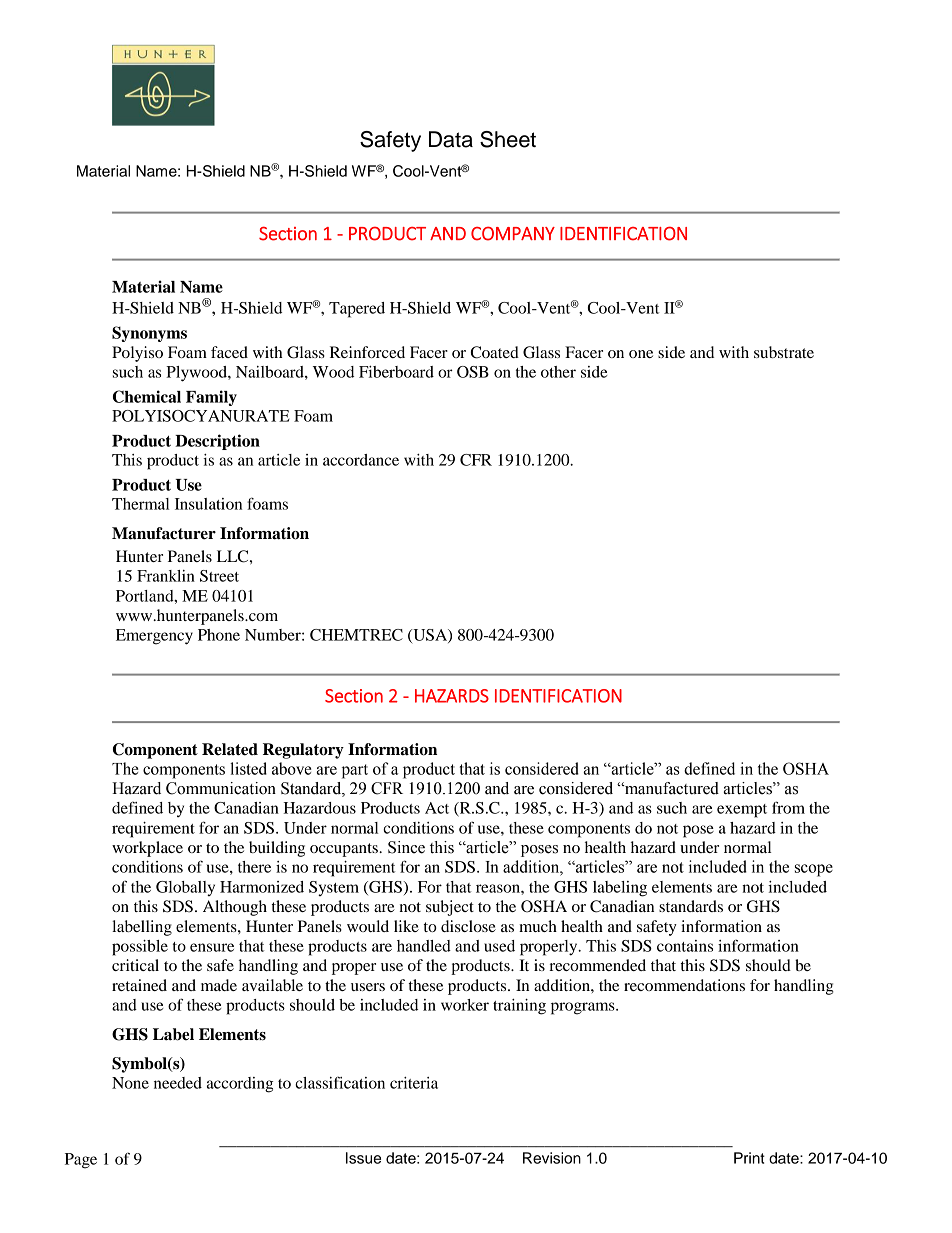 This screenshot has width=952, height=1233. What do you see at coordinates (784, 352) in the screenshot?
I see `substrate` at bounding box center [784, 352].
